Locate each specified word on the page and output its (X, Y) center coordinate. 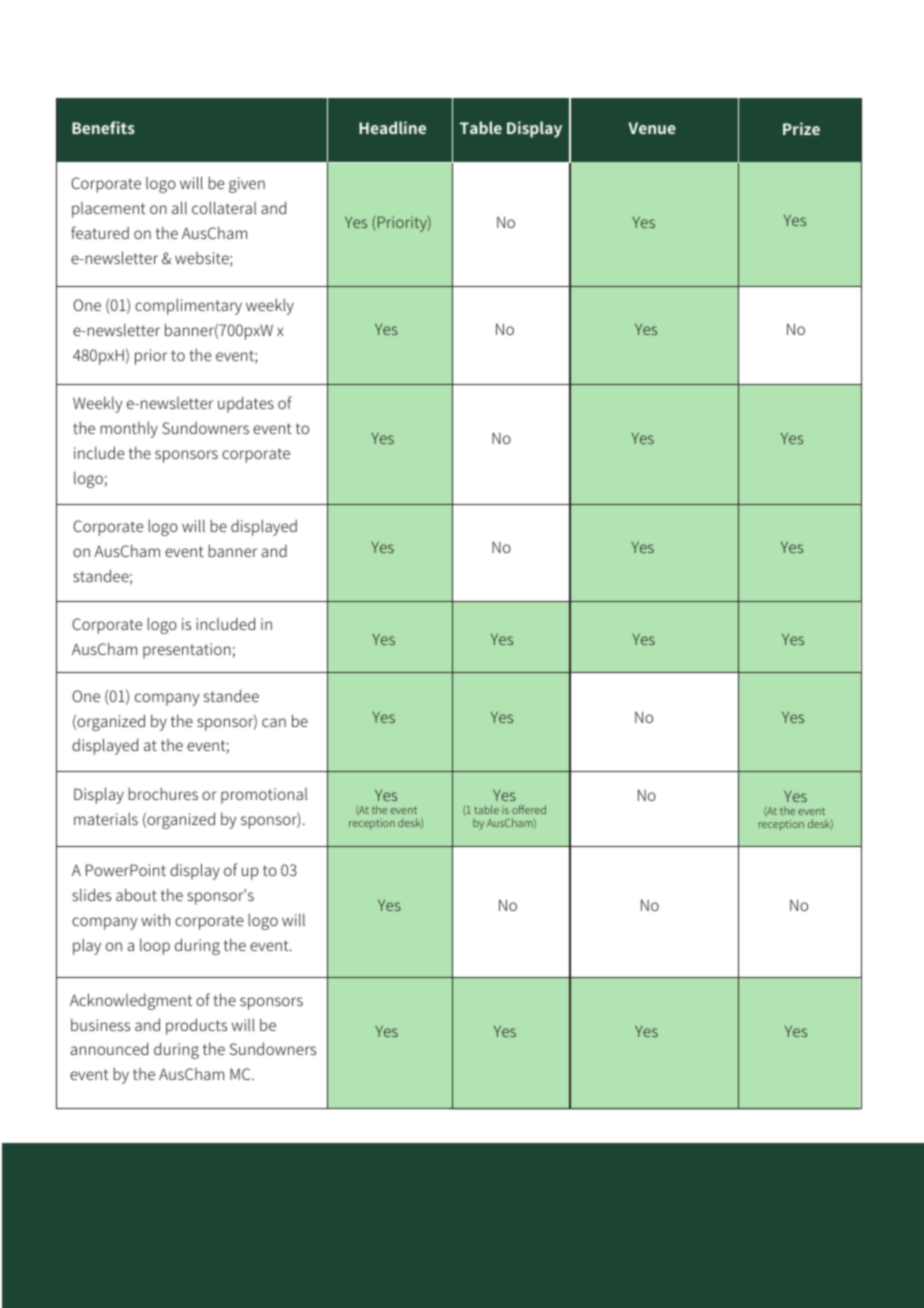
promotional (264, 796)
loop (155, 946)
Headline (392, 127)
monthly (129, 429)
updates (246, 404)
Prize (801, 128)
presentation (188, 651)
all (179, 207)
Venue (652, 128)
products (196, 1026)
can (274, 722)
